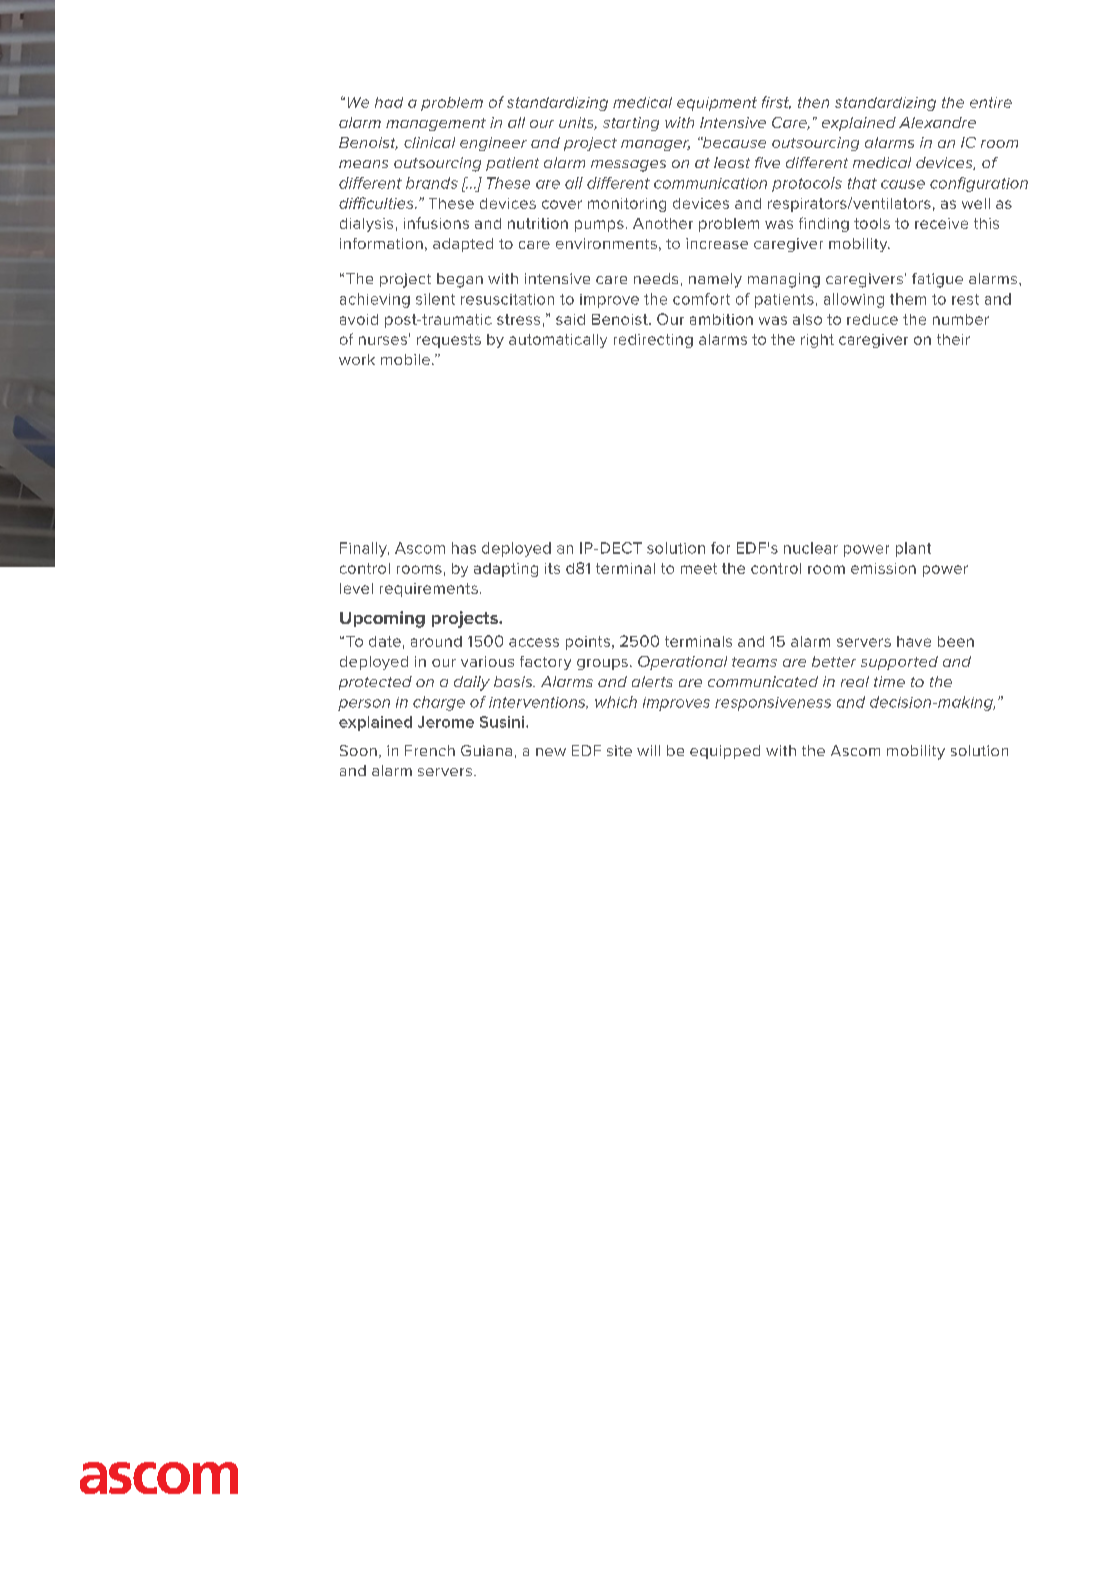  Describe the element at coordinates (464, 548) in the screenshot. I see `has` at that location.
